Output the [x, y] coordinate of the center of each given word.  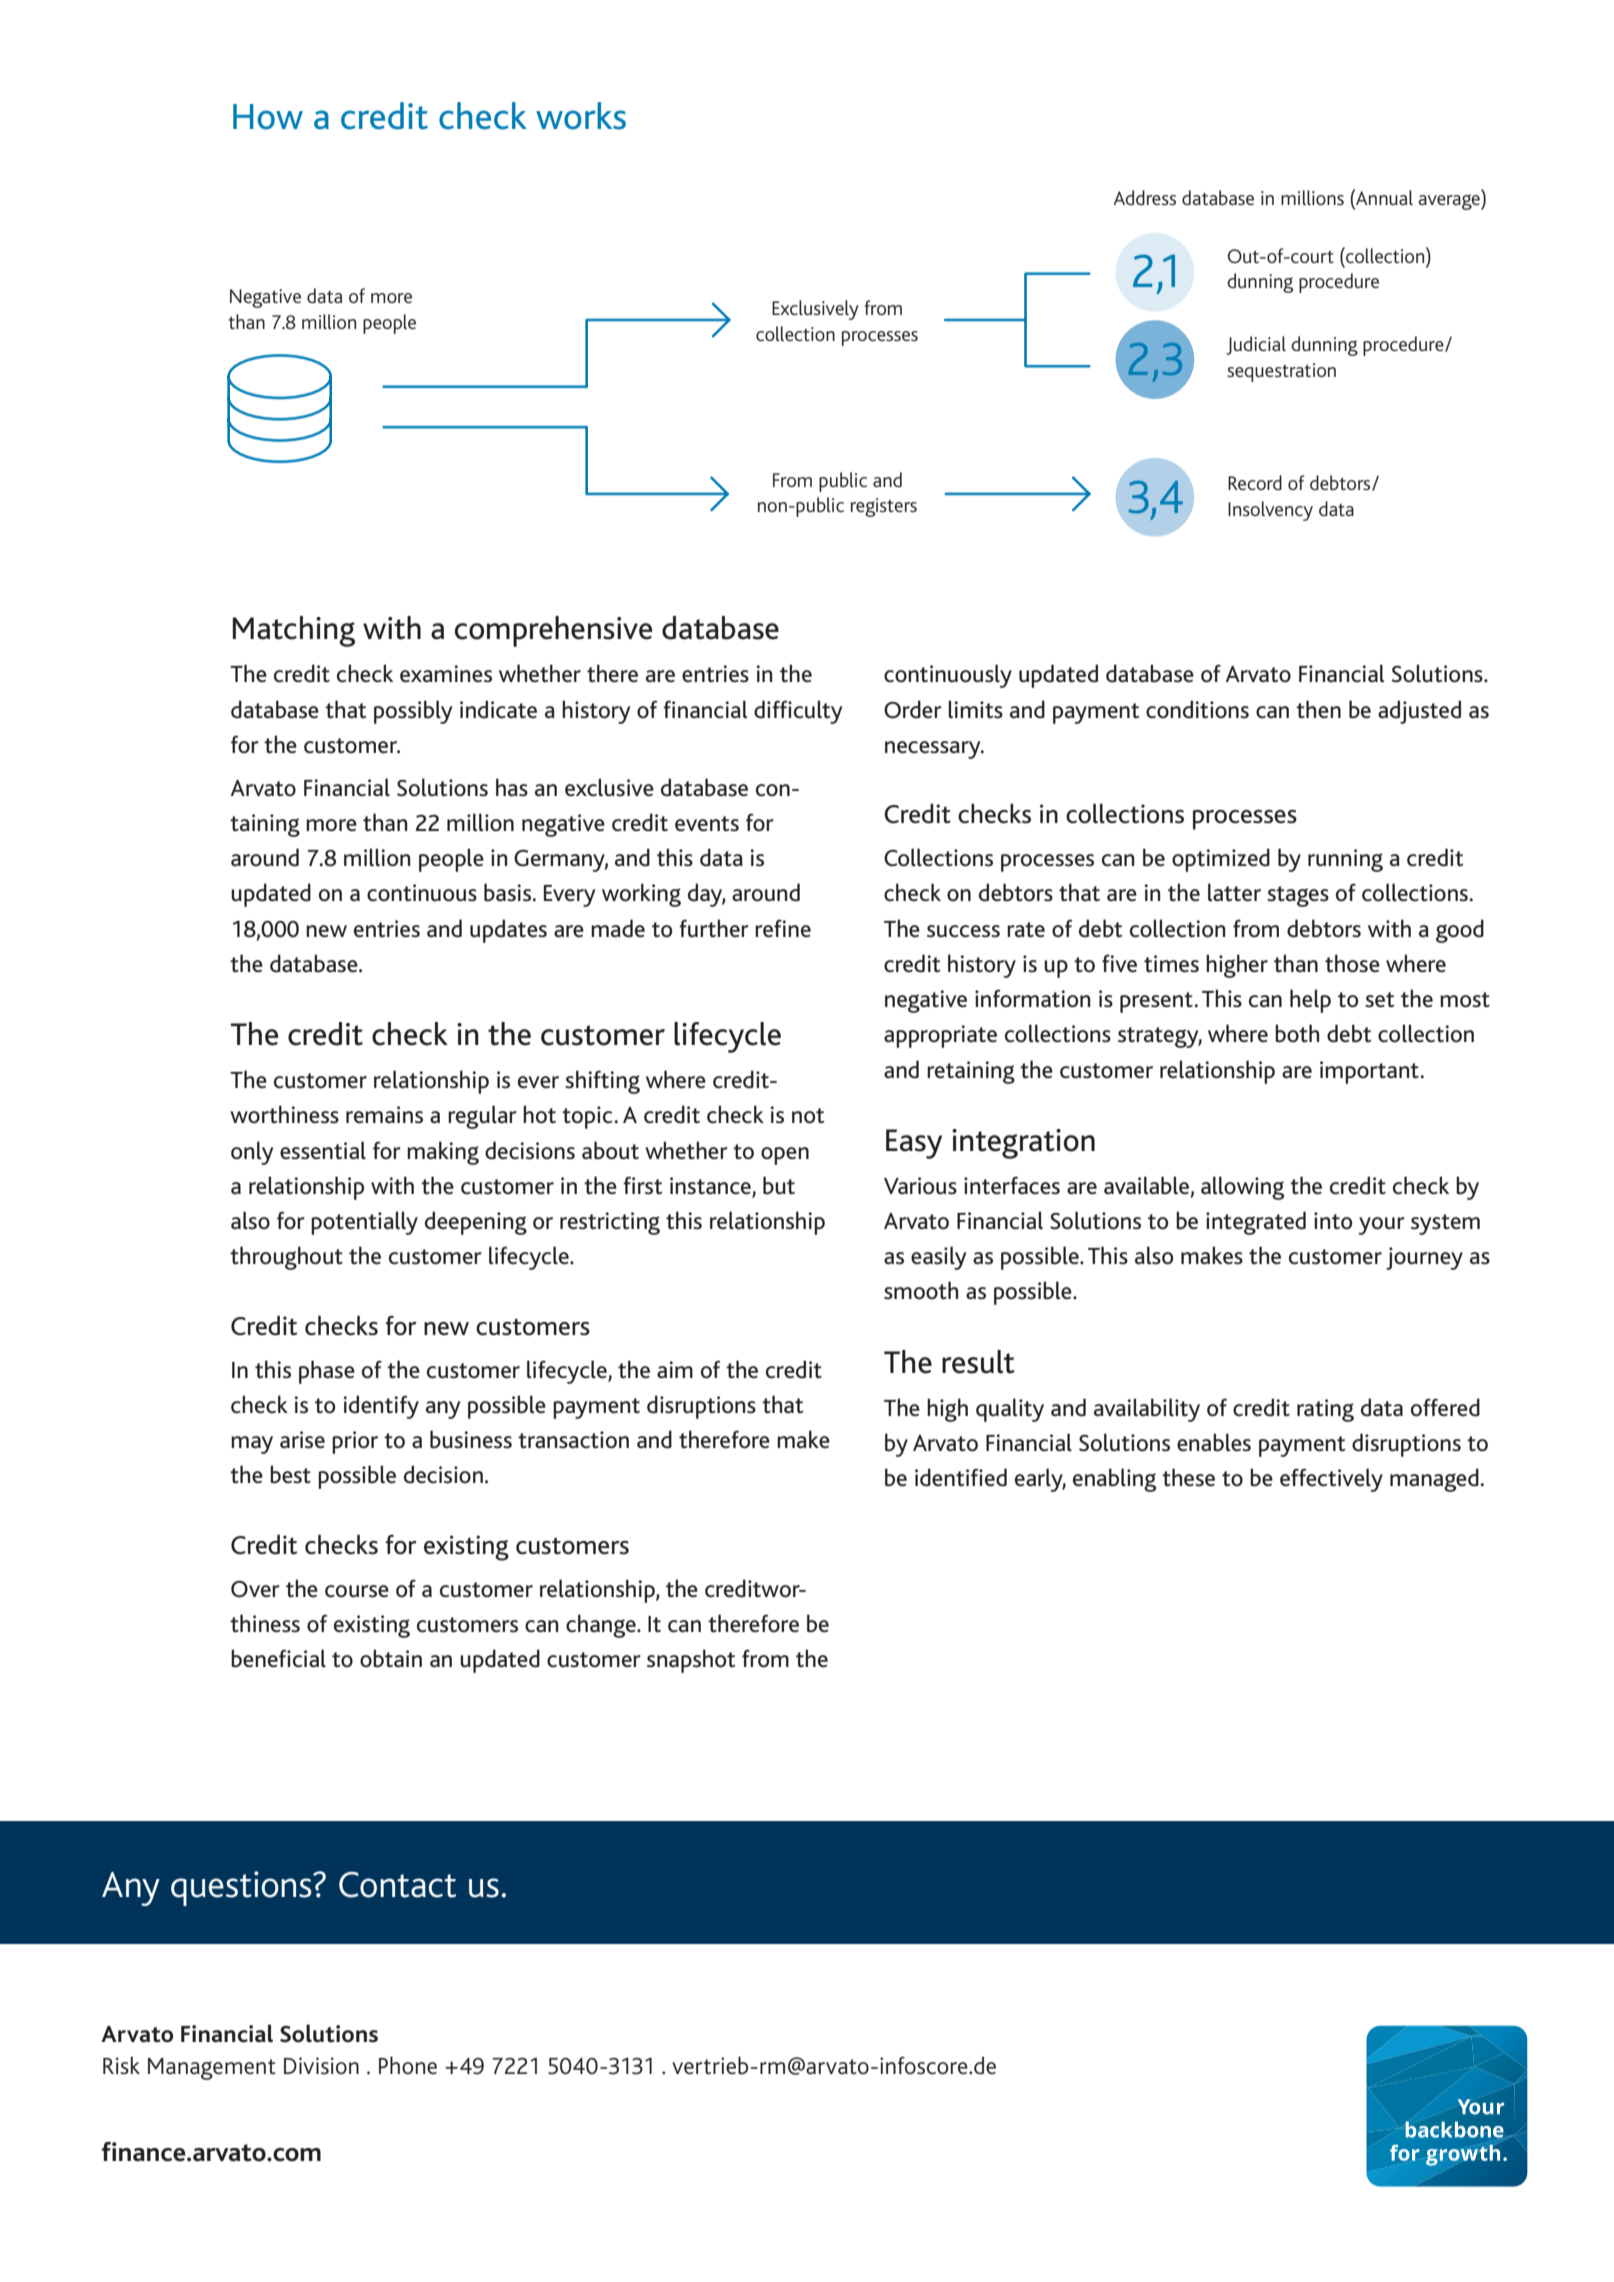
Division [321, 2066]
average [1450, 202]
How [268, 117]
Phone [408, 2065]
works [581, 116]
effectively [1331, 1480]
